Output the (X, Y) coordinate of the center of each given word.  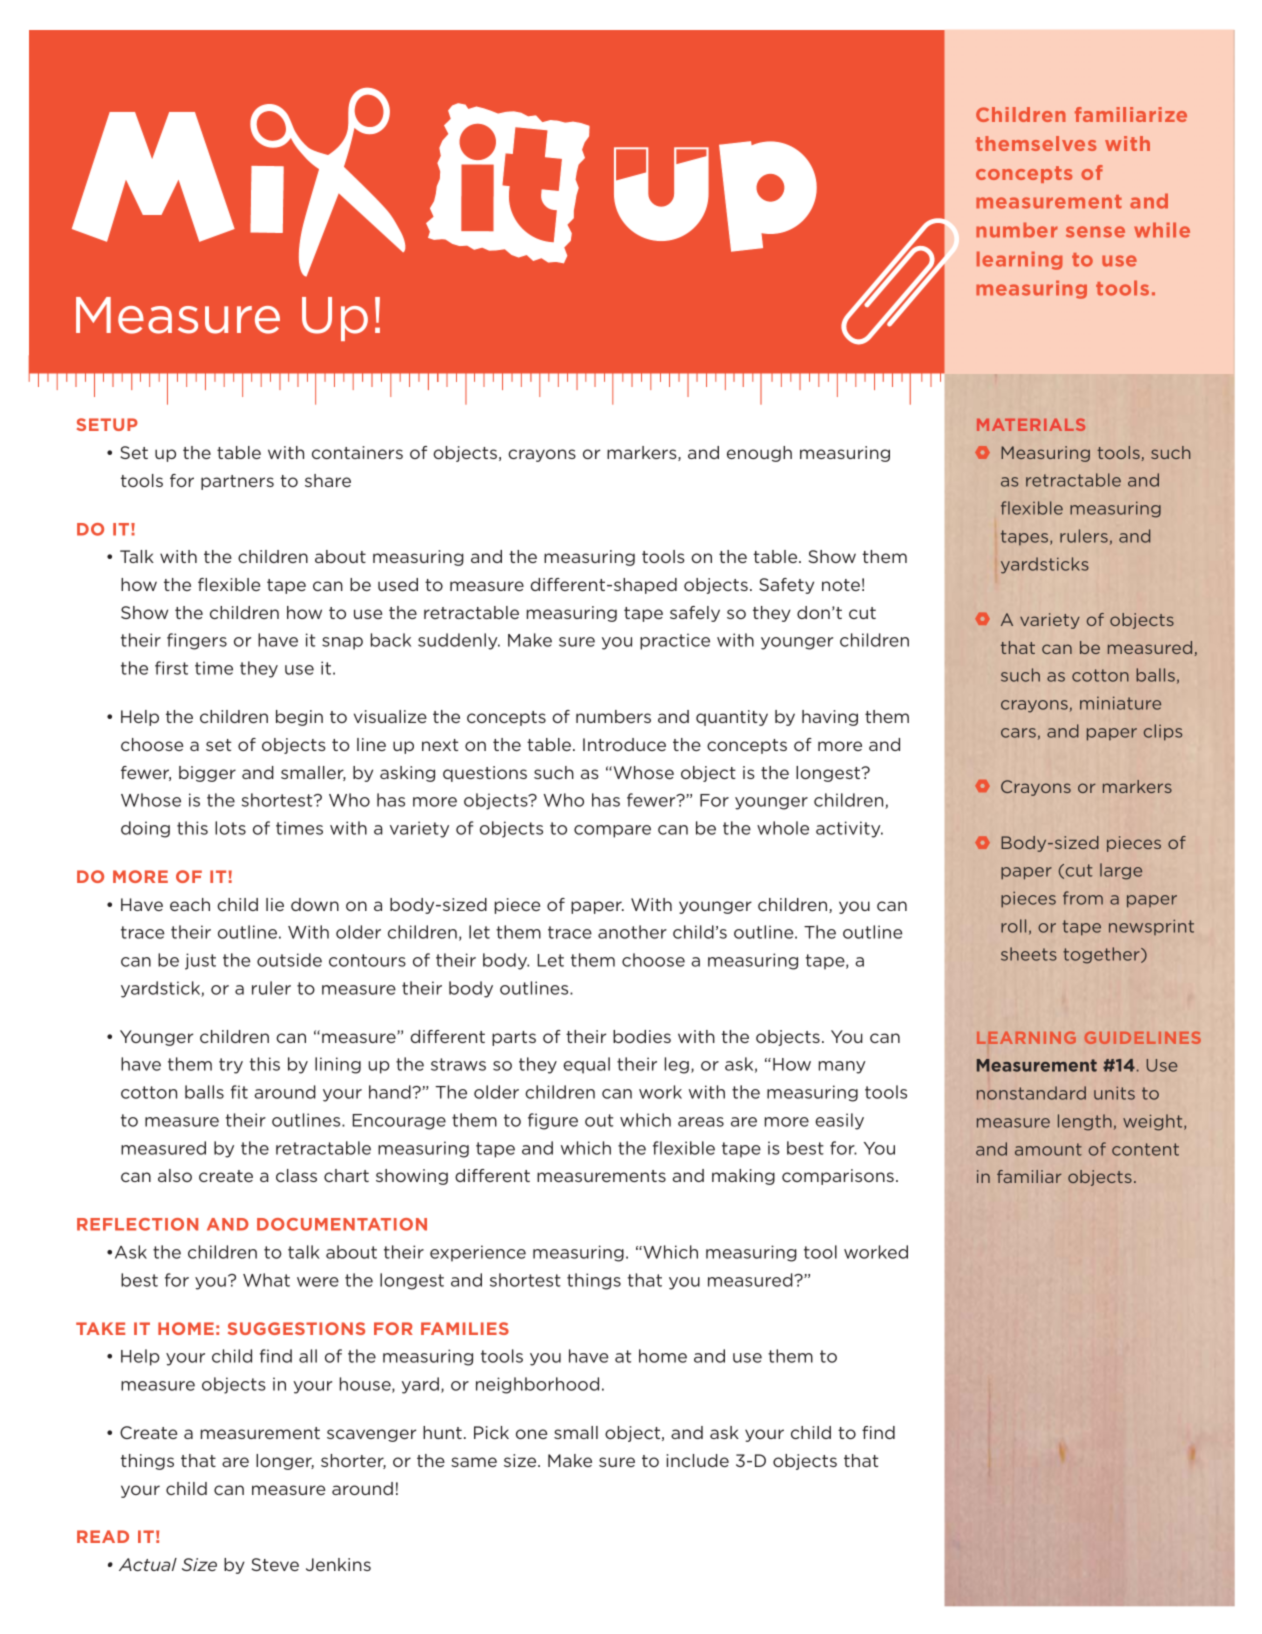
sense (1095, 232)
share (328, 480)
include (697, 1460)
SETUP (107, 424)
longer (285, 1462)
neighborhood (537, 1385)
